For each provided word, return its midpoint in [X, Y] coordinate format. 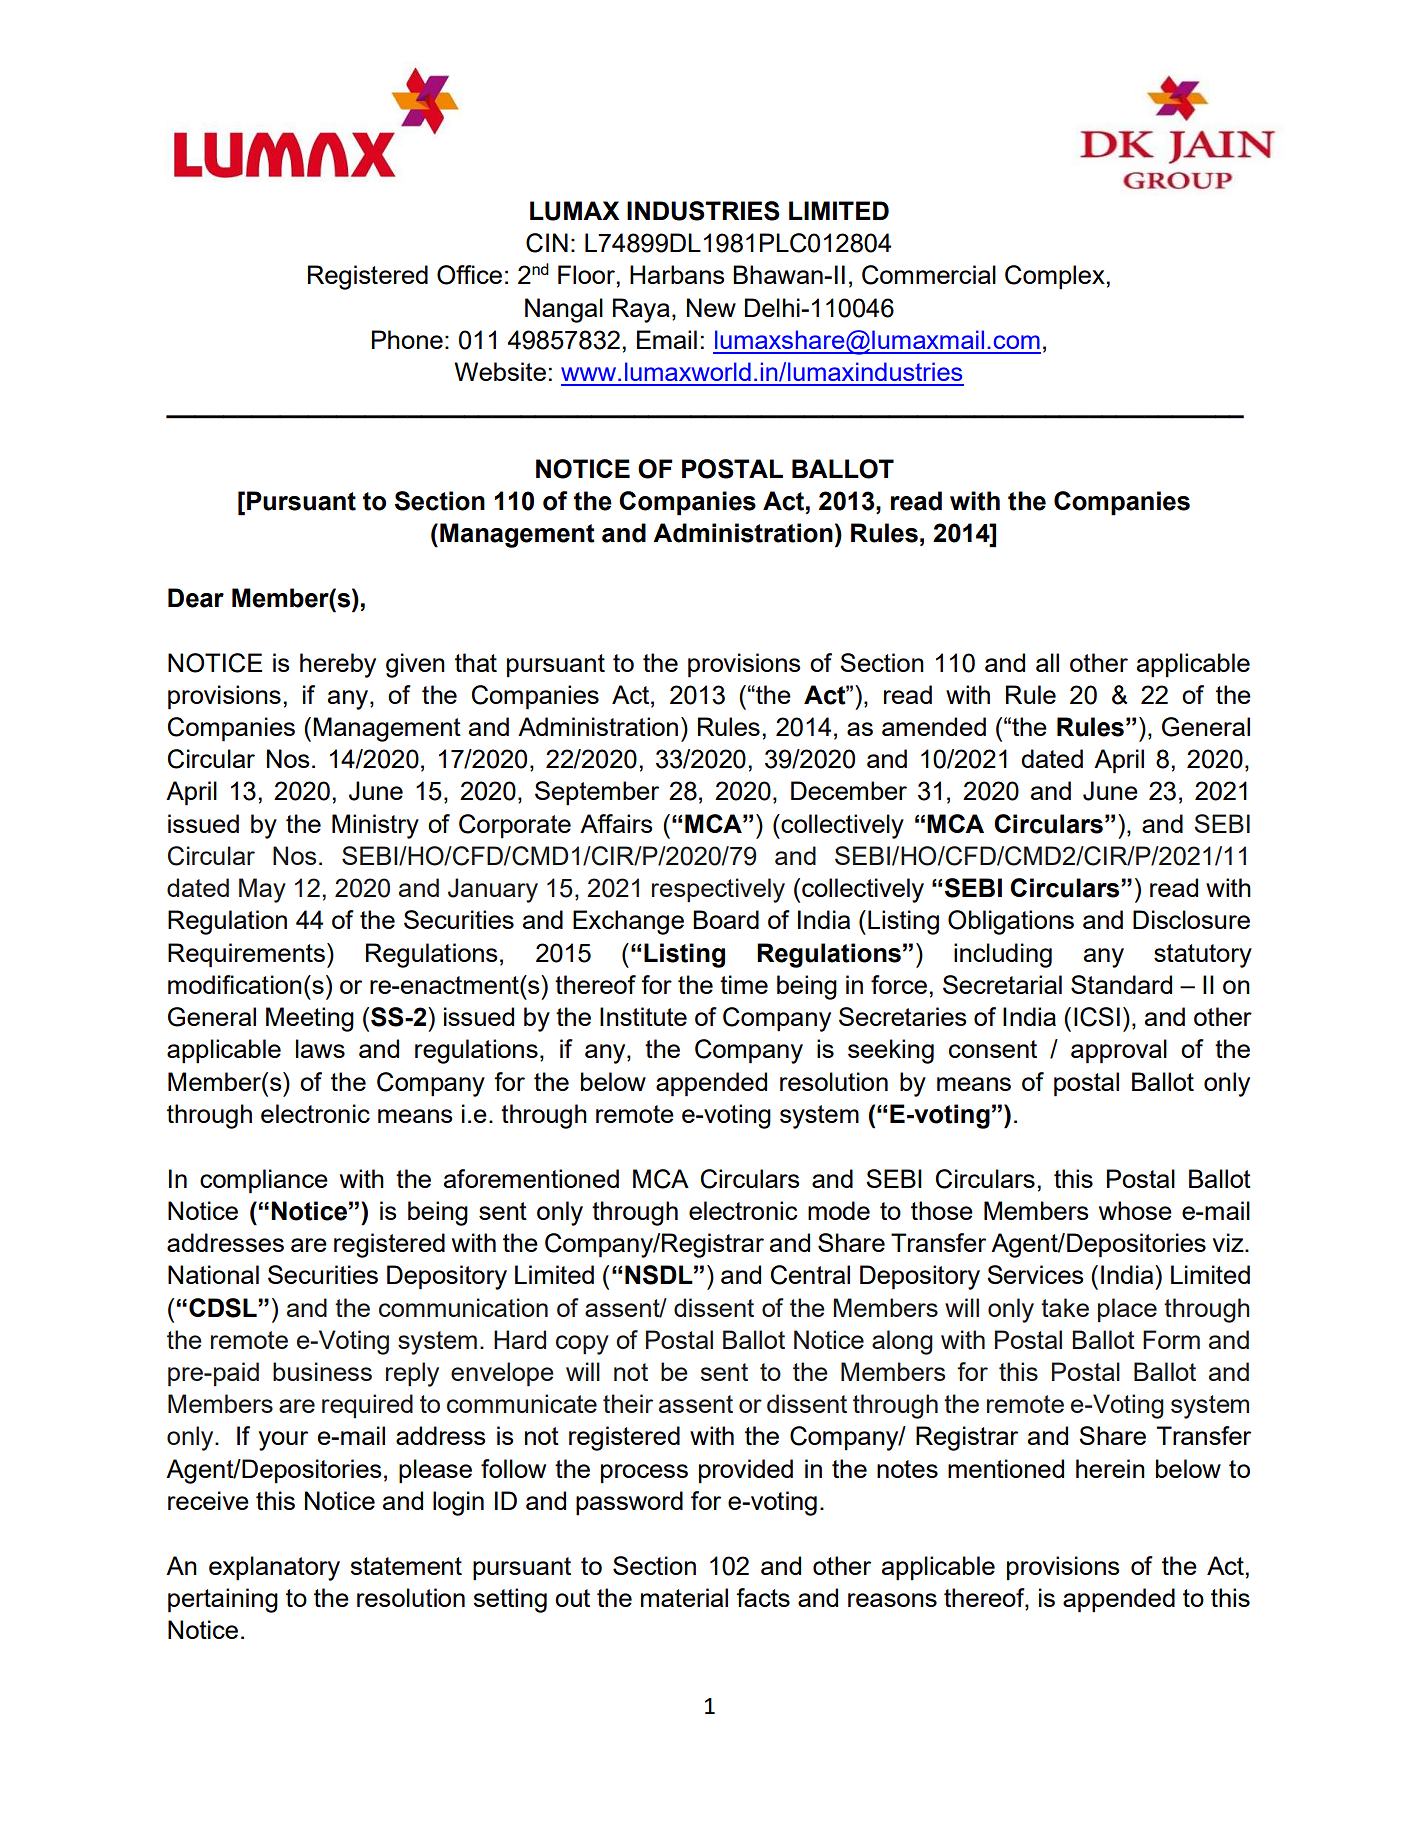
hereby [338, 665]
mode [839, 1210]
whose [1135, 1210]
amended [934, 726]
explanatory [274, 1568]
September [597, 793]
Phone [407, 339]
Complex [1055, 277]
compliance [264, 1181]
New [711, 307]
